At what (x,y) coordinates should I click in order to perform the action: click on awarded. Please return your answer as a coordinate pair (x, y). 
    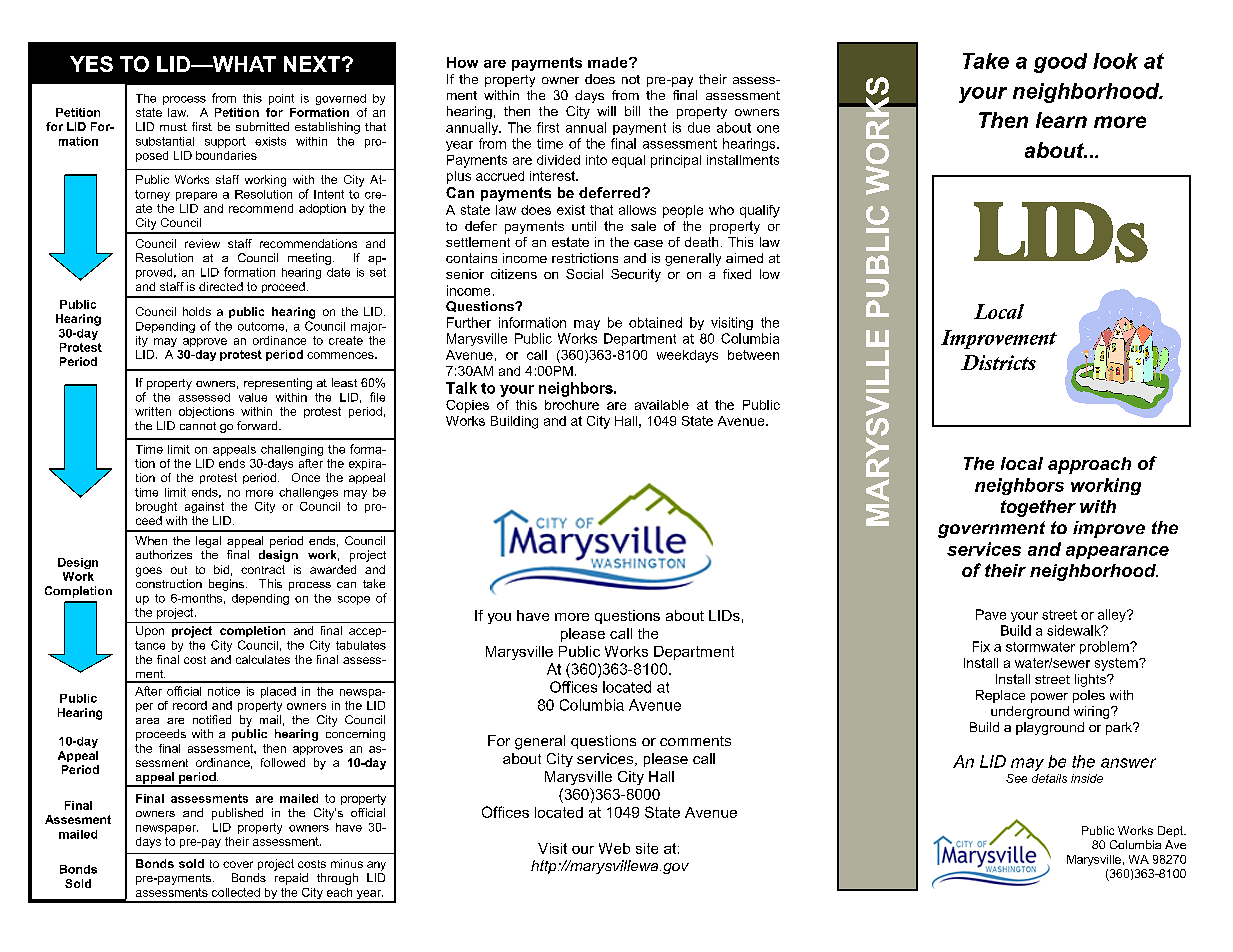
    Looking at the image, I should click on (333, 569).
